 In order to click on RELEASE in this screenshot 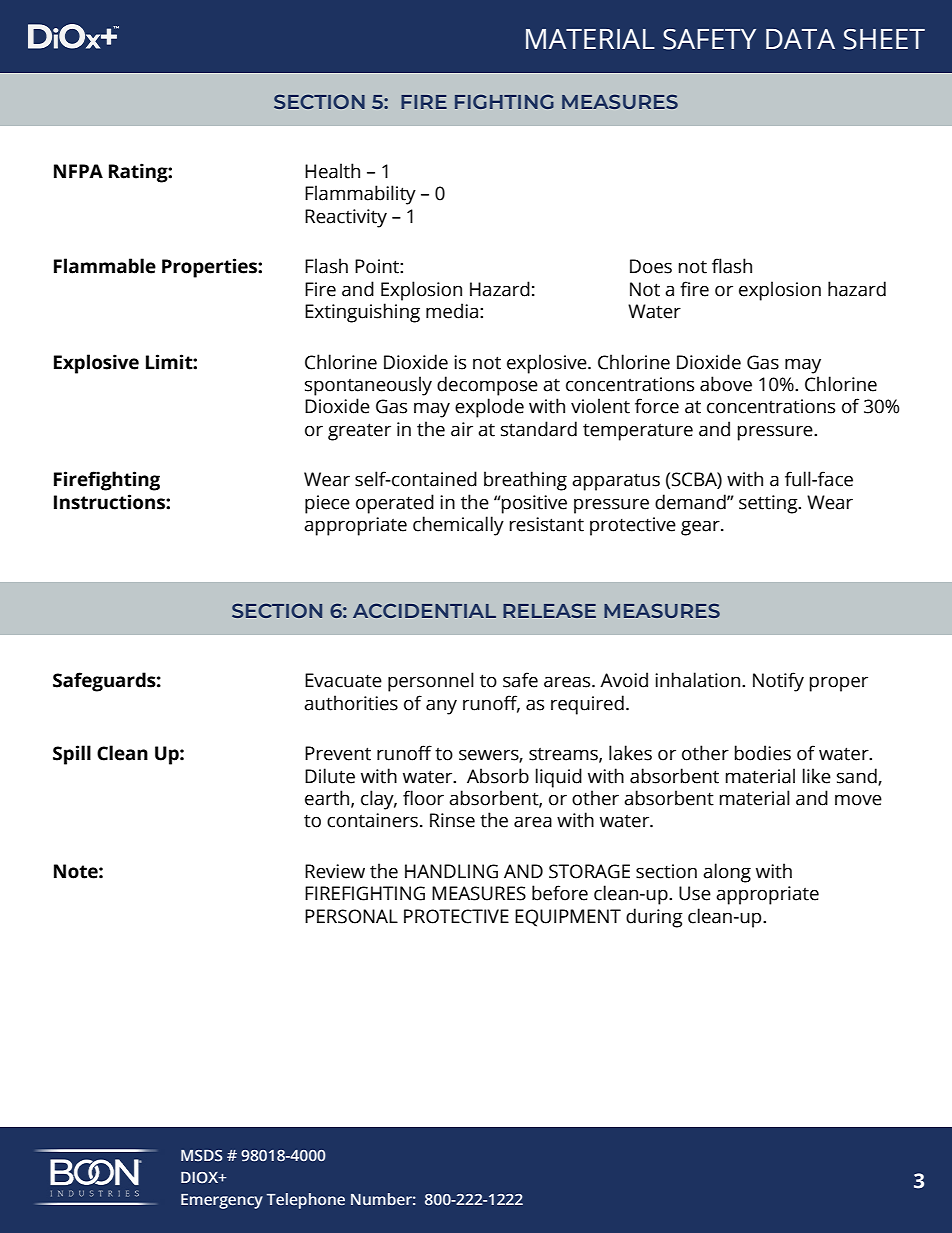, I will do `click(549, 610)`.
